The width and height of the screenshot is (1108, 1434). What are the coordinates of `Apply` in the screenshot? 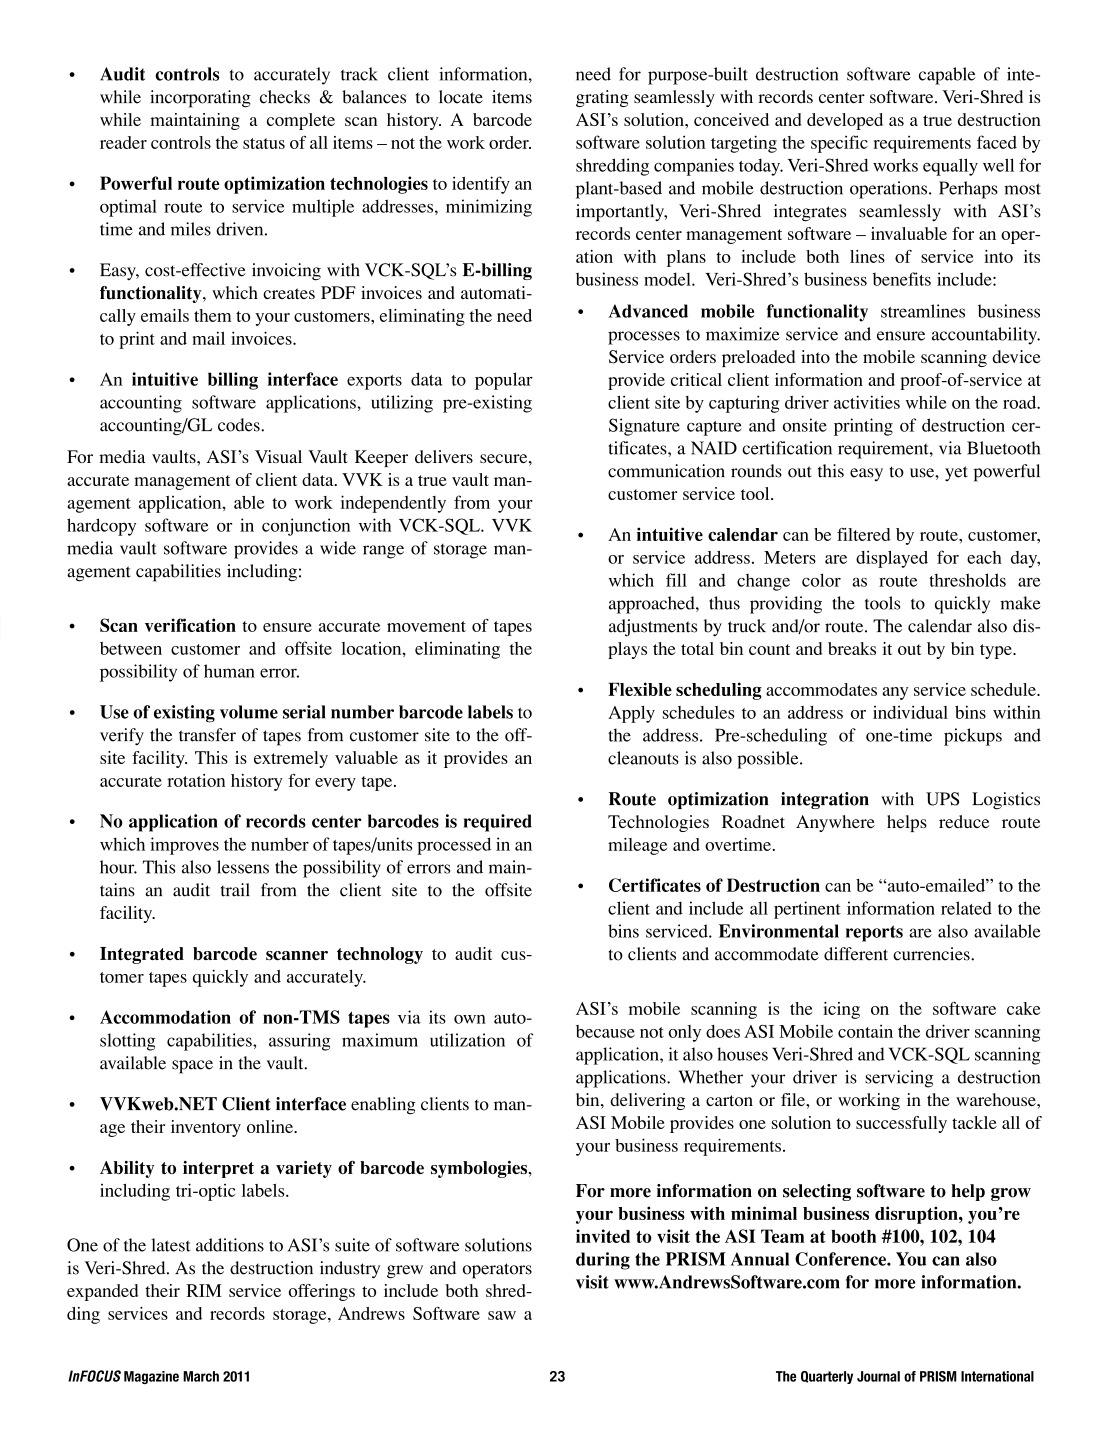 It's located at (631, 714).
